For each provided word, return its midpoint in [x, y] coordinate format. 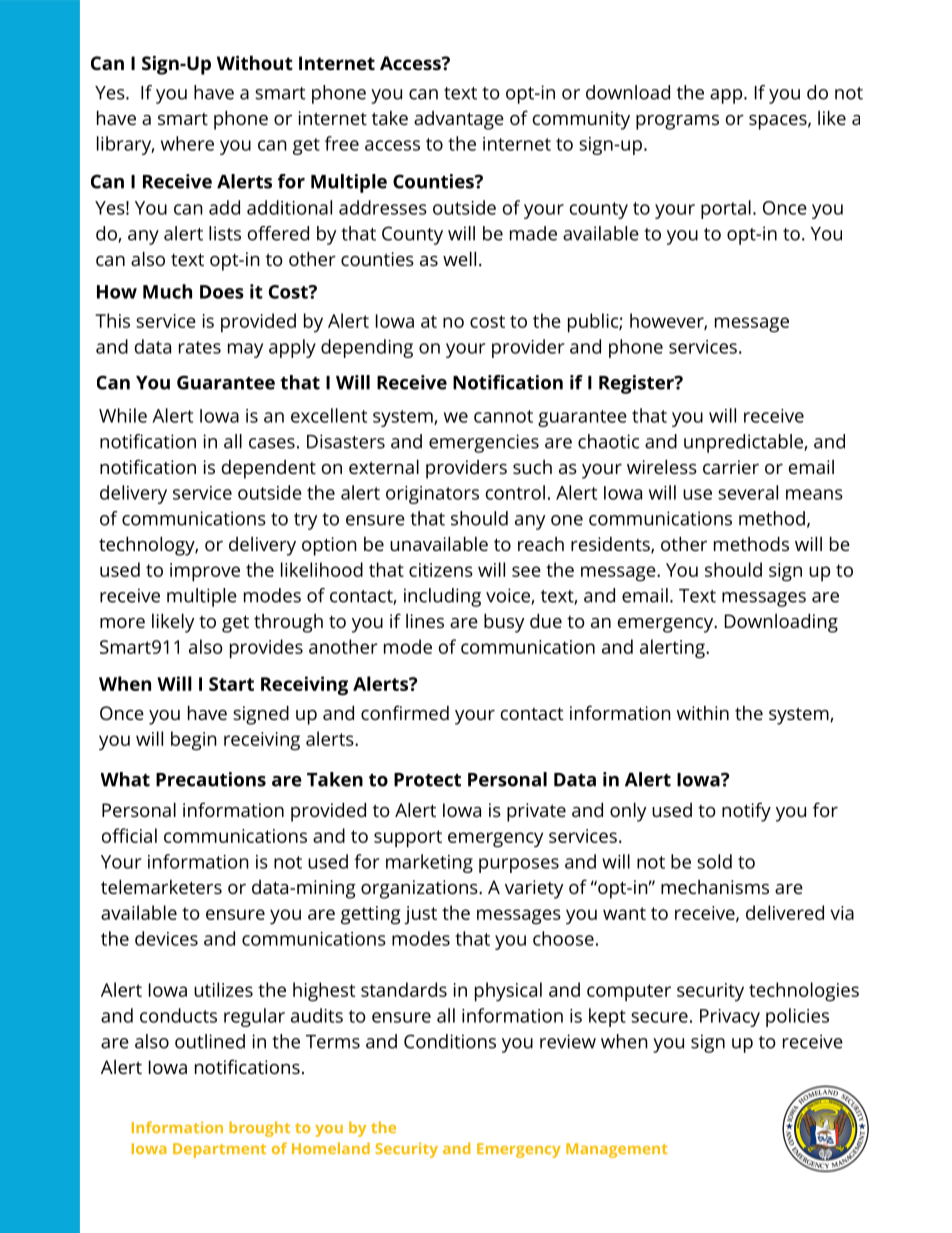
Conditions [450, 1041]
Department [219, 1150]
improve [205, 572]
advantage [459, 120]
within [703, 713]
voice [509, 596]
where [187, 143]
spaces [778, 122]
